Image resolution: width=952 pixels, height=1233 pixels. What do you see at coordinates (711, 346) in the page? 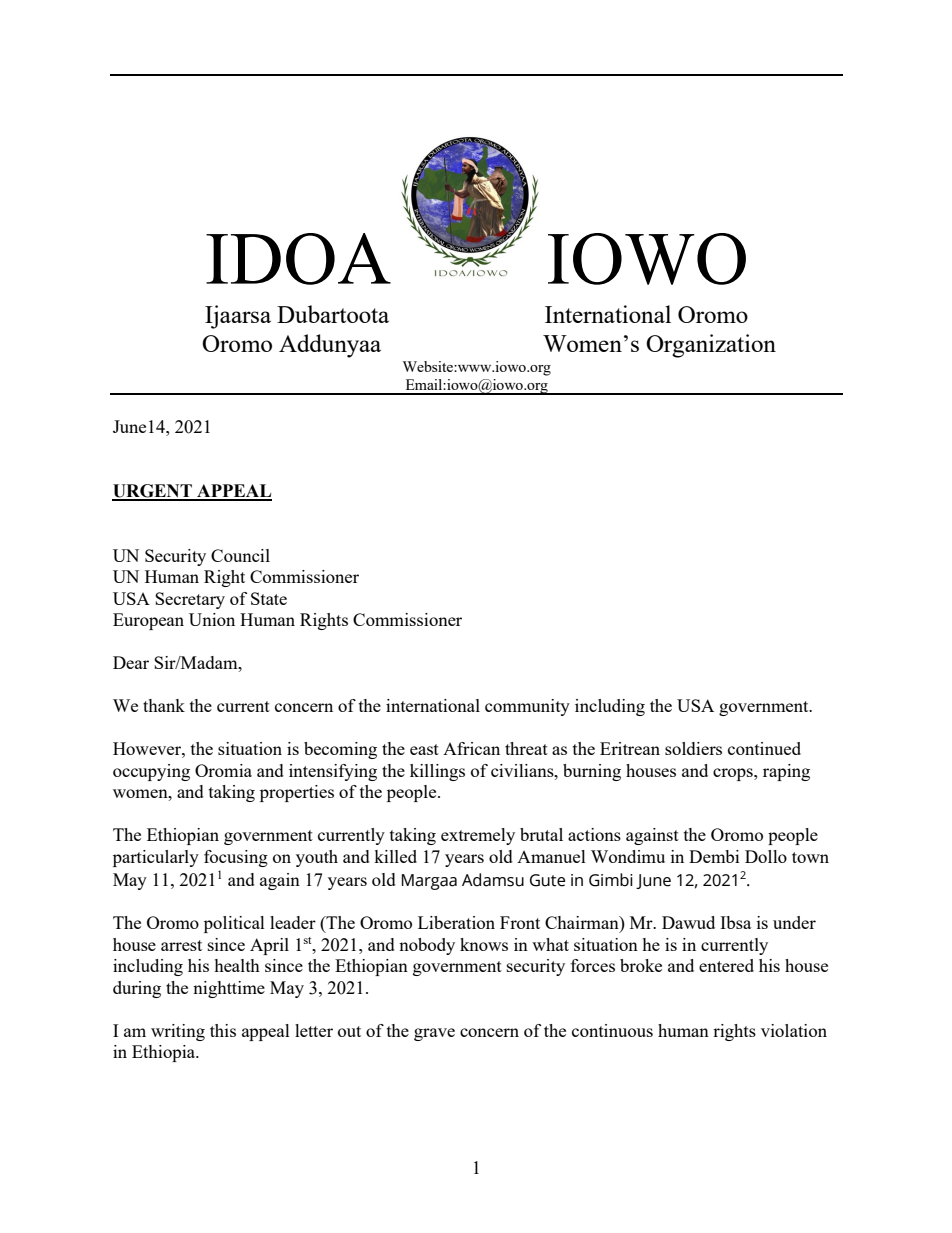
I see `Organization` at bounding box center [711, 346].
